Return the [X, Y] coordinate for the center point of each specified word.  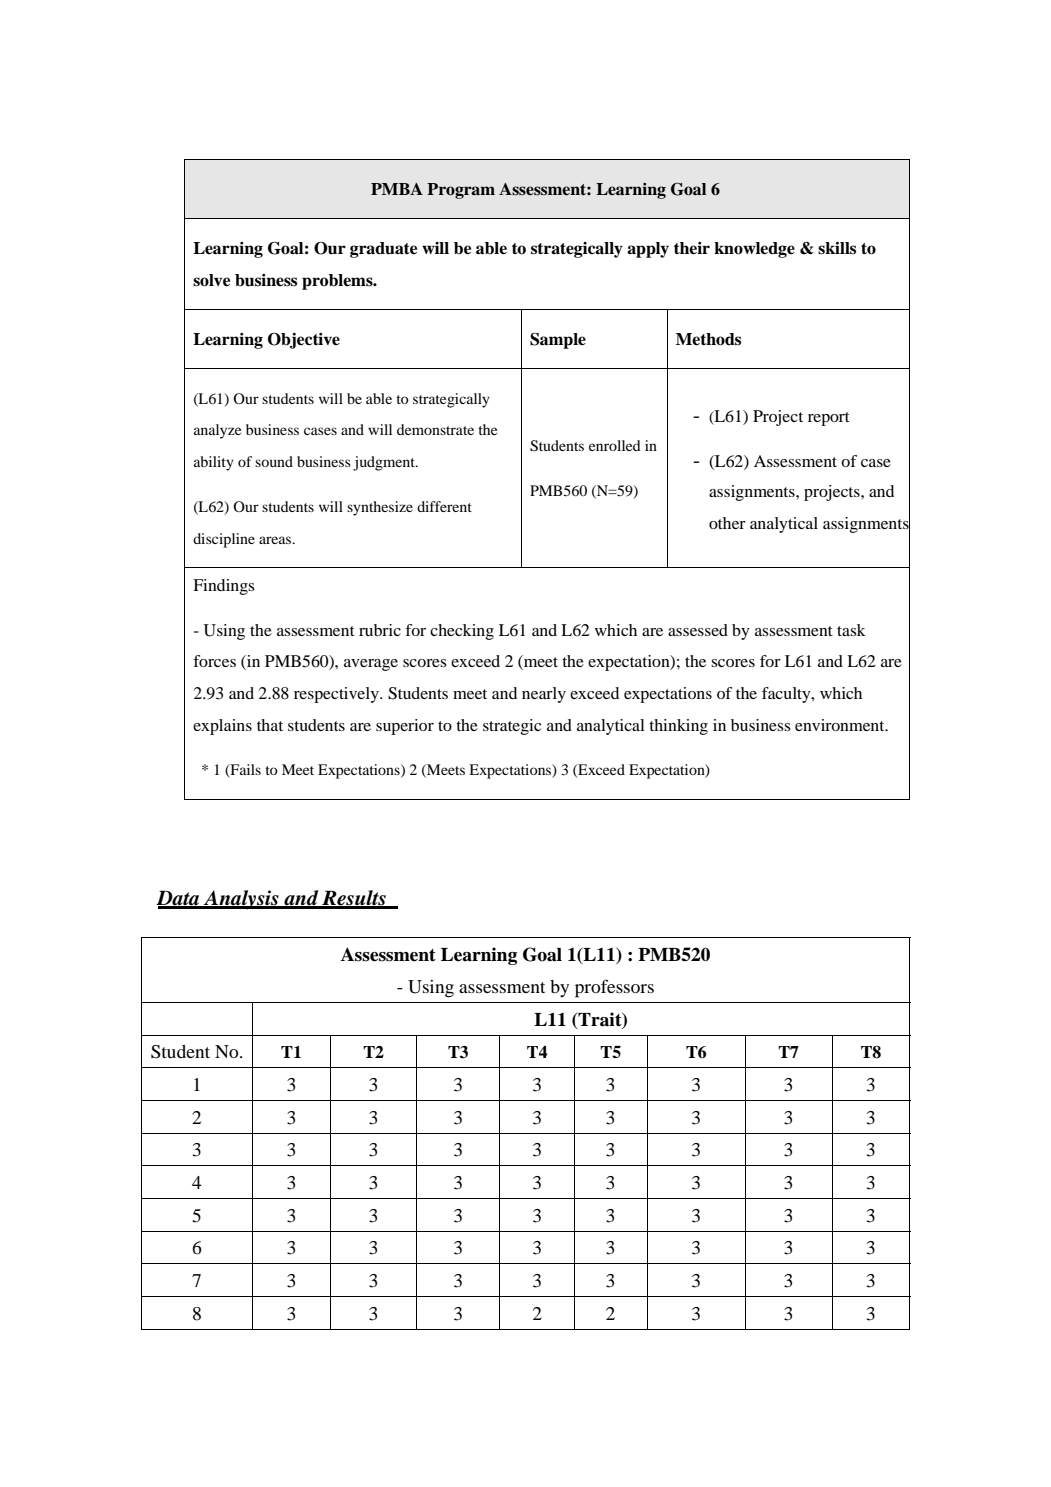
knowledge [754, 250]
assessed [698, 630]
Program [461, 191]
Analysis [241, 900]
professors [614, 988]
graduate [383, 250]
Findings [224, 587]
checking [462, 632]
